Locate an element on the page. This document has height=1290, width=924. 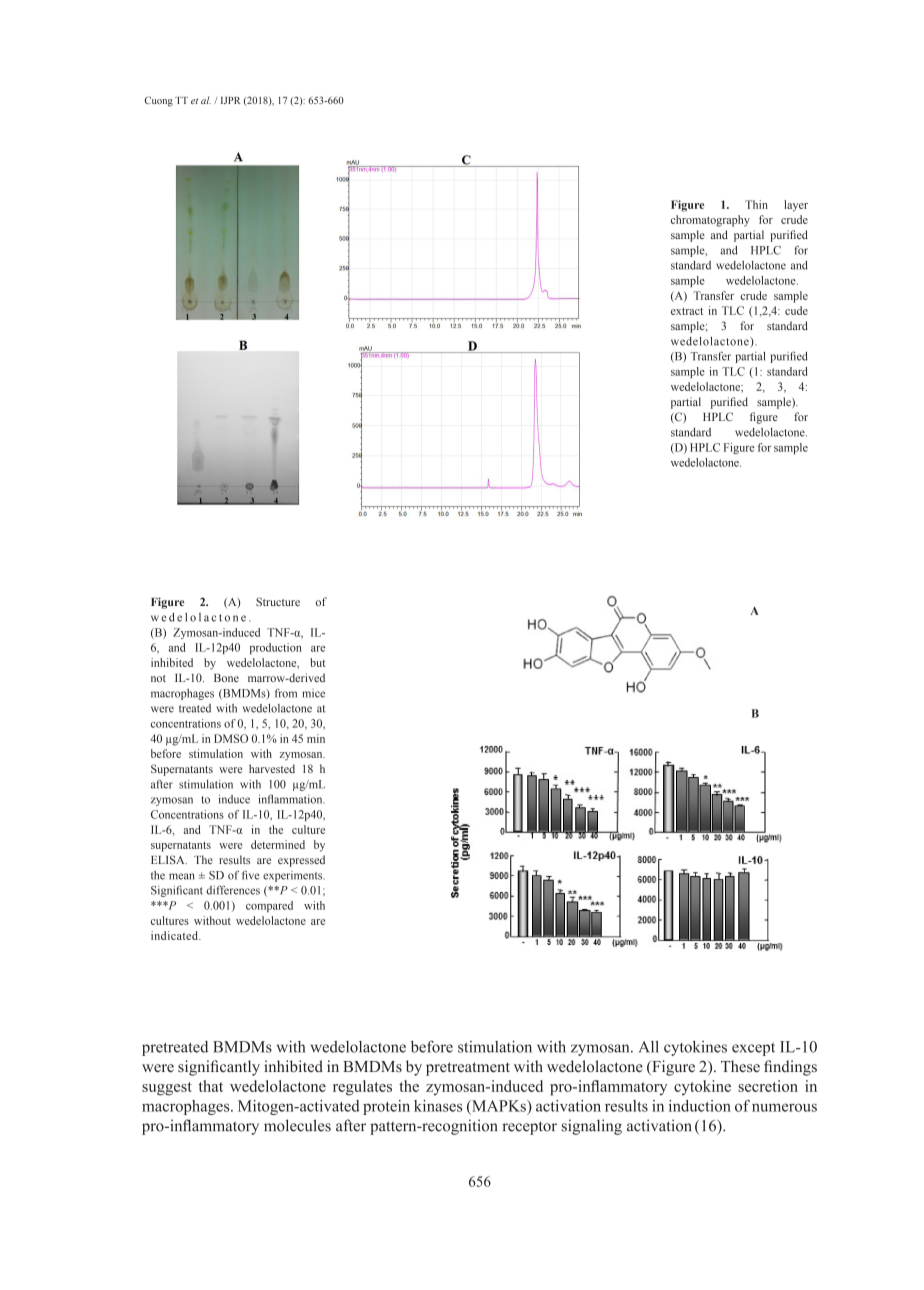
expressed is located at coordinates (301, 861).
